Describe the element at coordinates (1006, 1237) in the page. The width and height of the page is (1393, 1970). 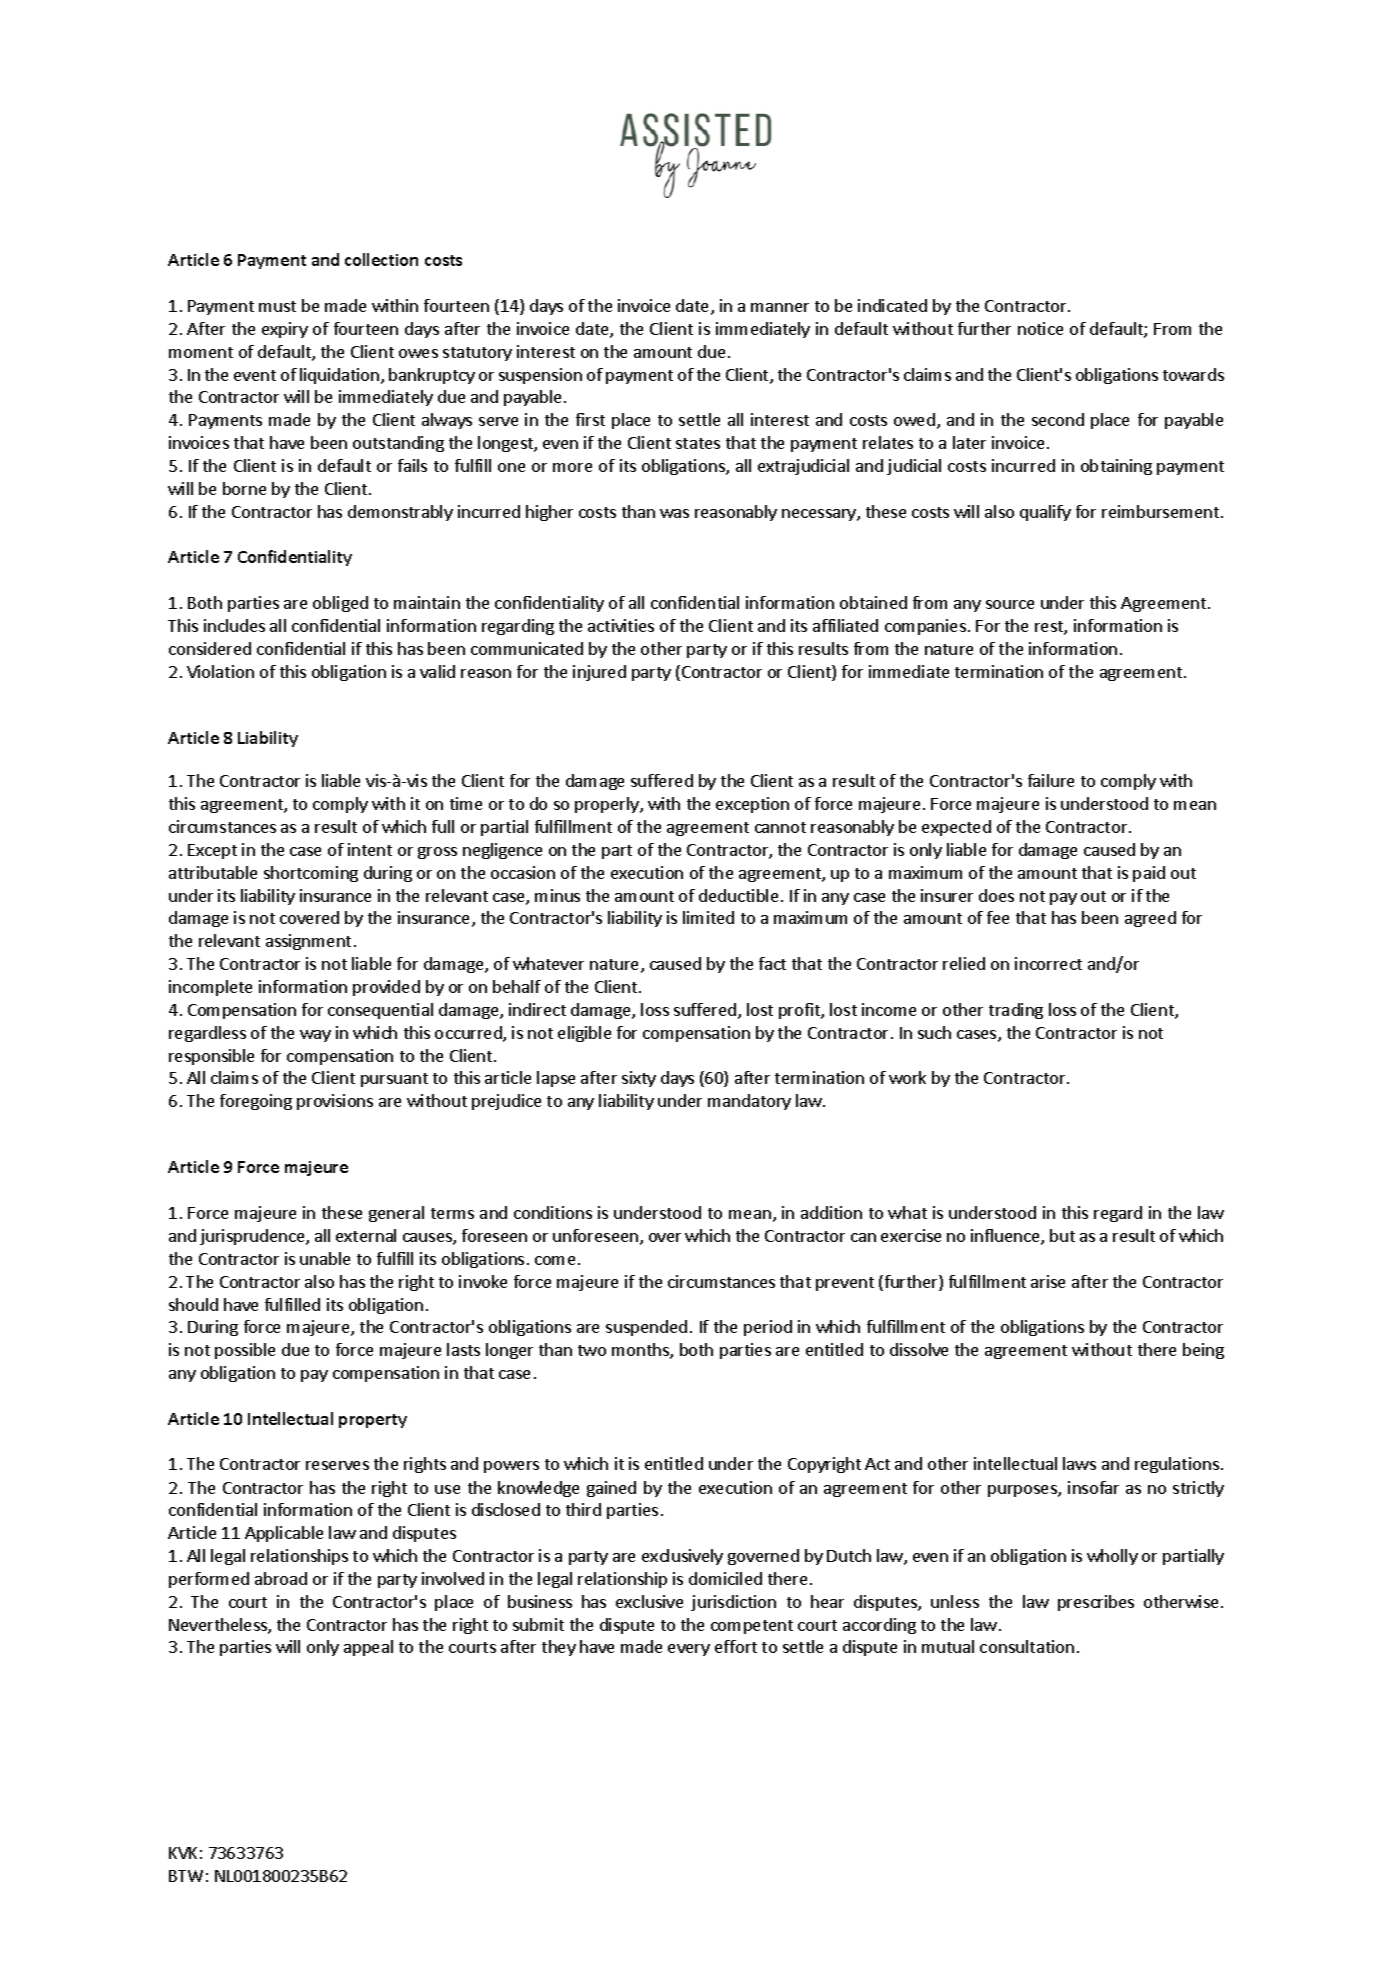
I see `influence` at that location.
